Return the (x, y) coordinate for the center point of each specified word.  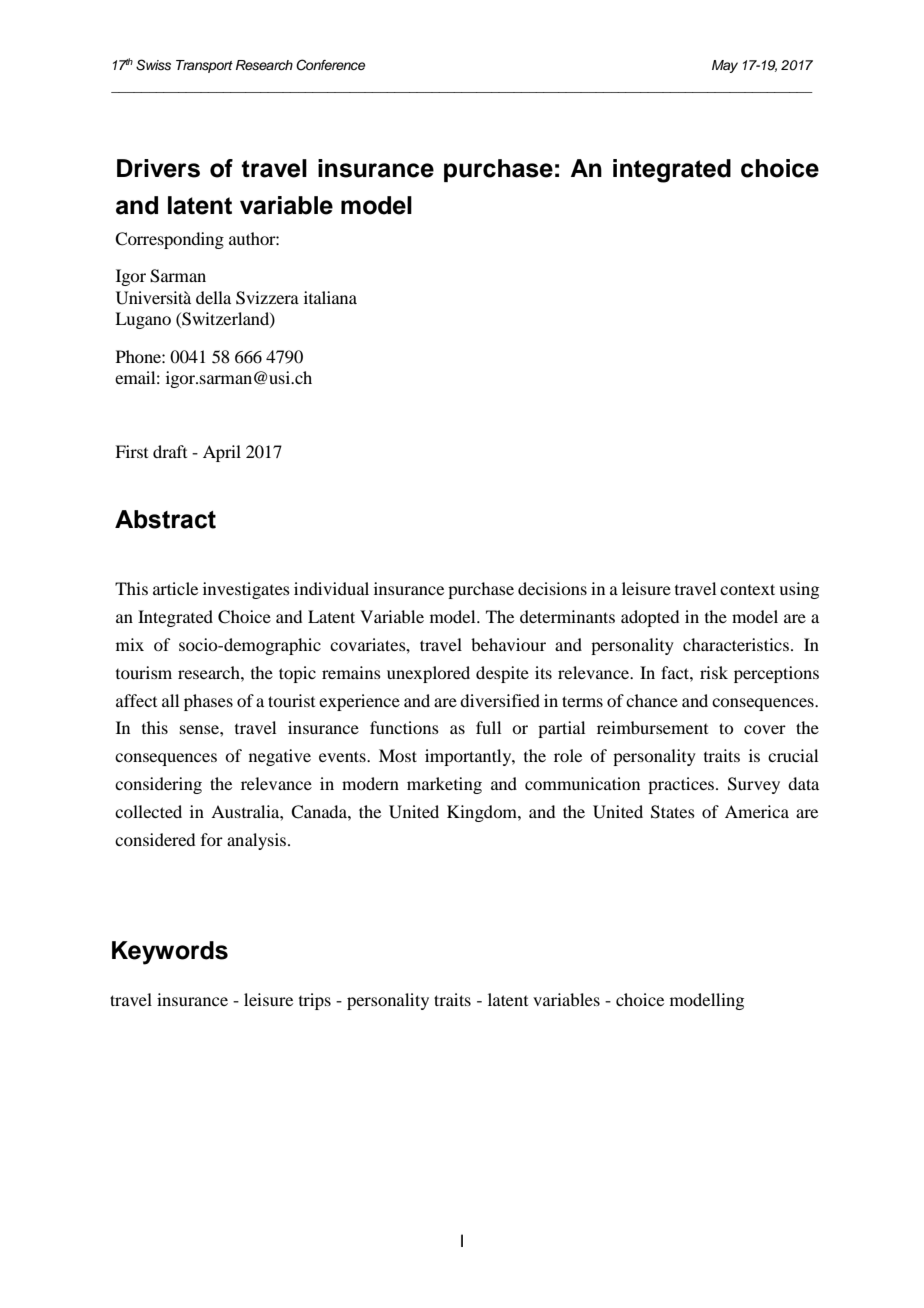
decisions (552, 588)
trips (315, 1001)
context (747, 589)
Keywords (170, 953)
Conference (330, 65)
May (725, 66)
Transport (204, 66)
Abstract (165, 519)
